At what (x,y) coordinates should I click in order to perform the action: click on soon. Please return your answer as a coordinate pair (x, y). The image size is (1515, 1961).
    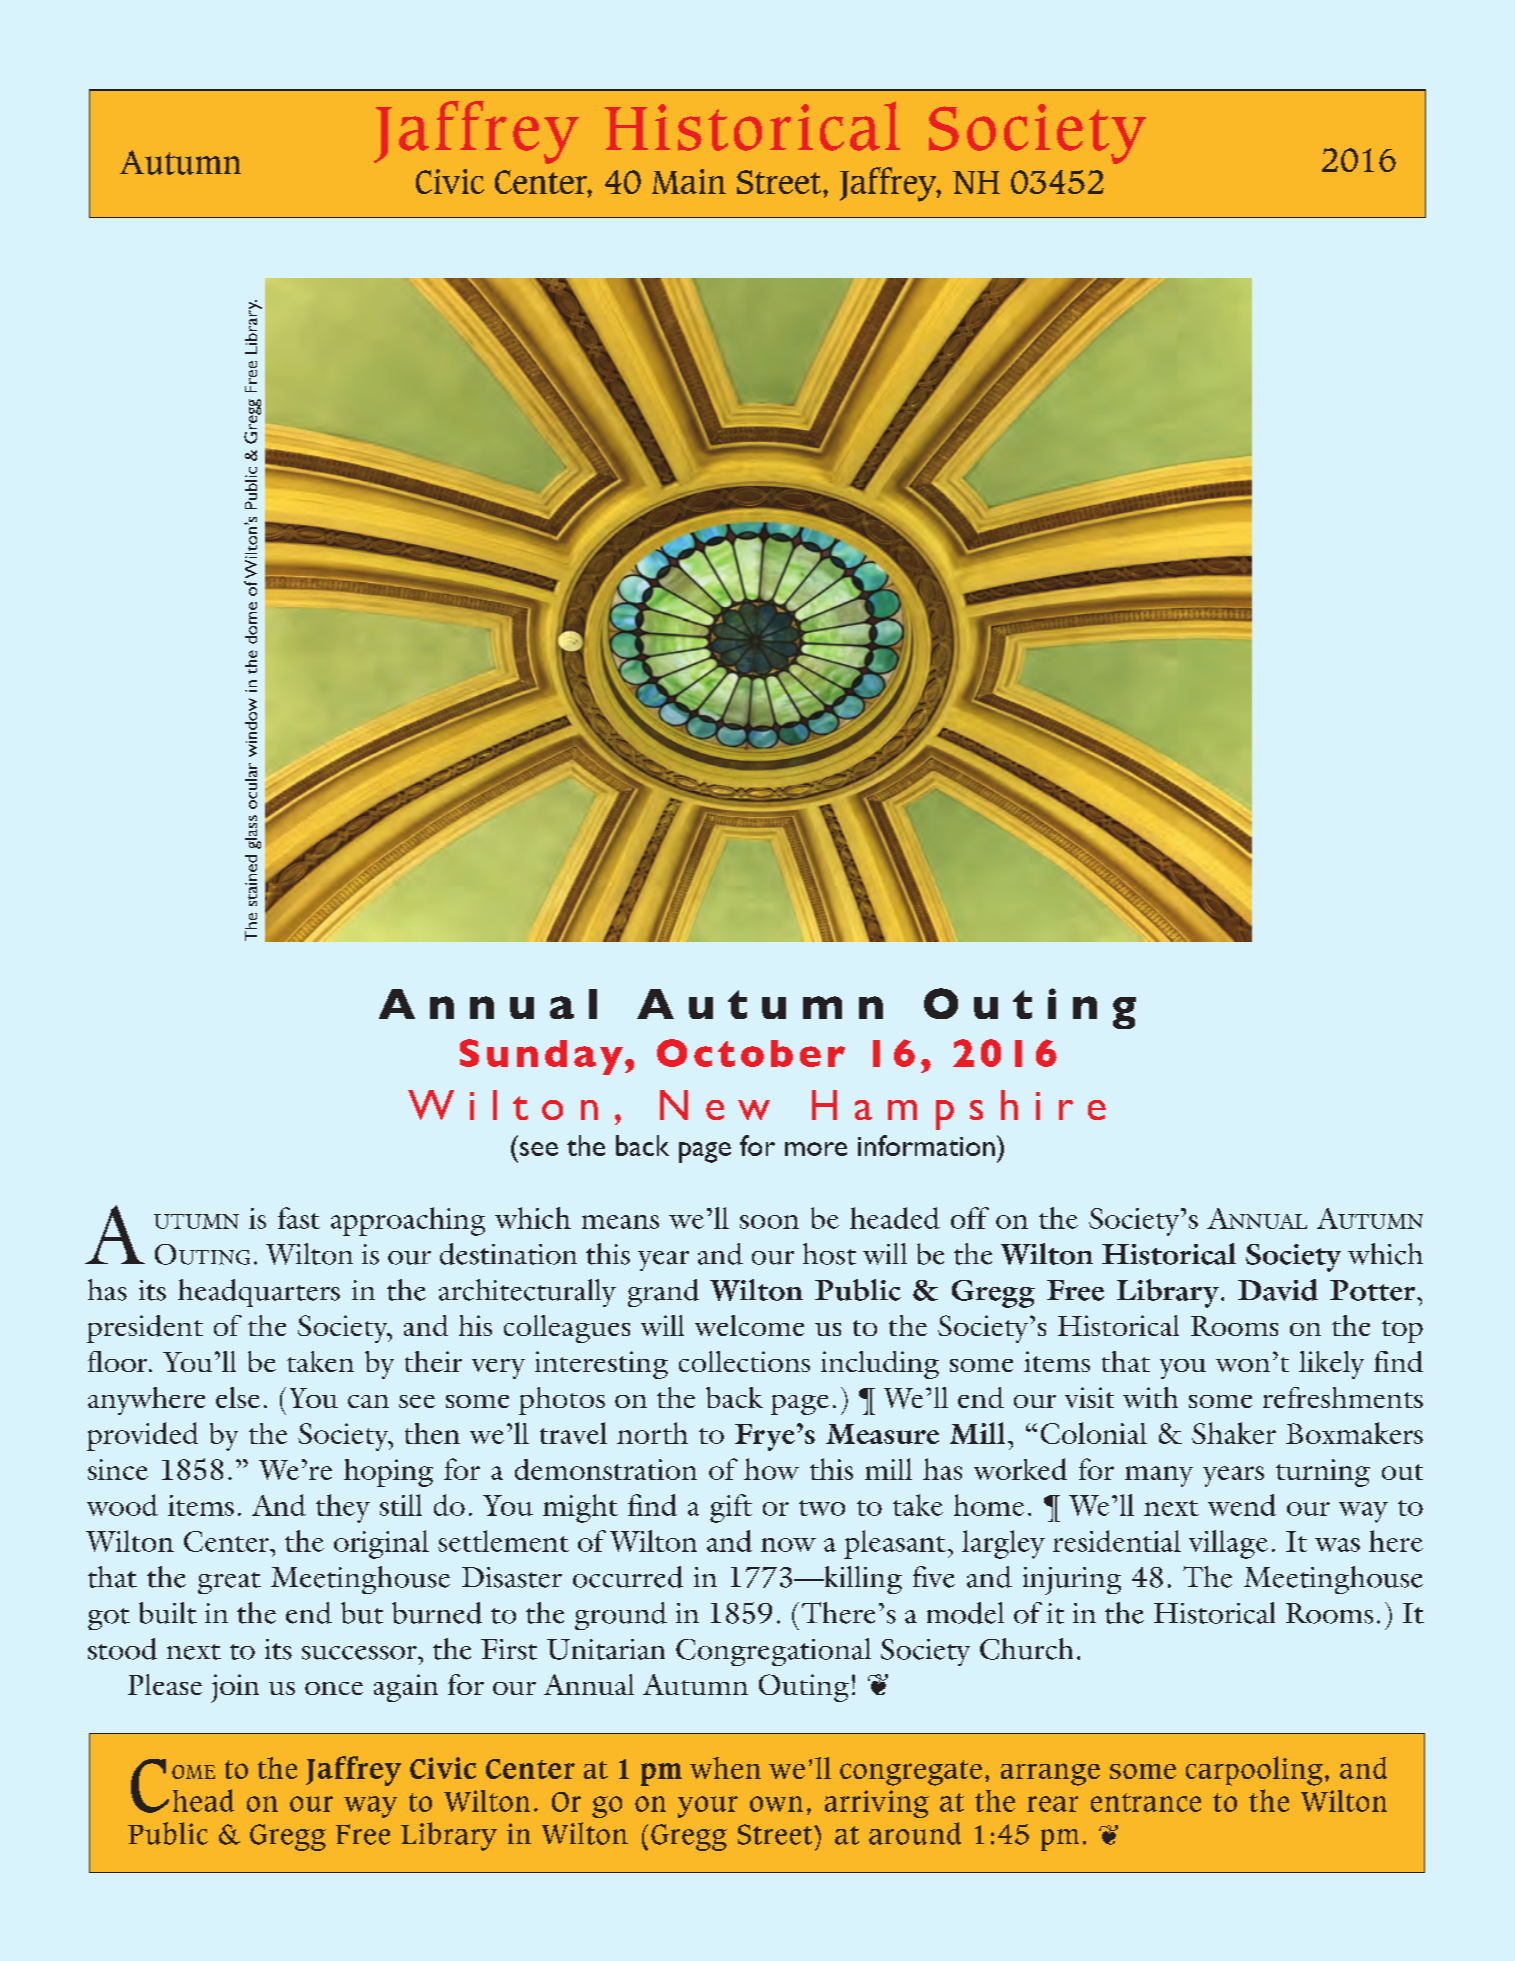
    Looking at the image, I should click on (769, 1222).
